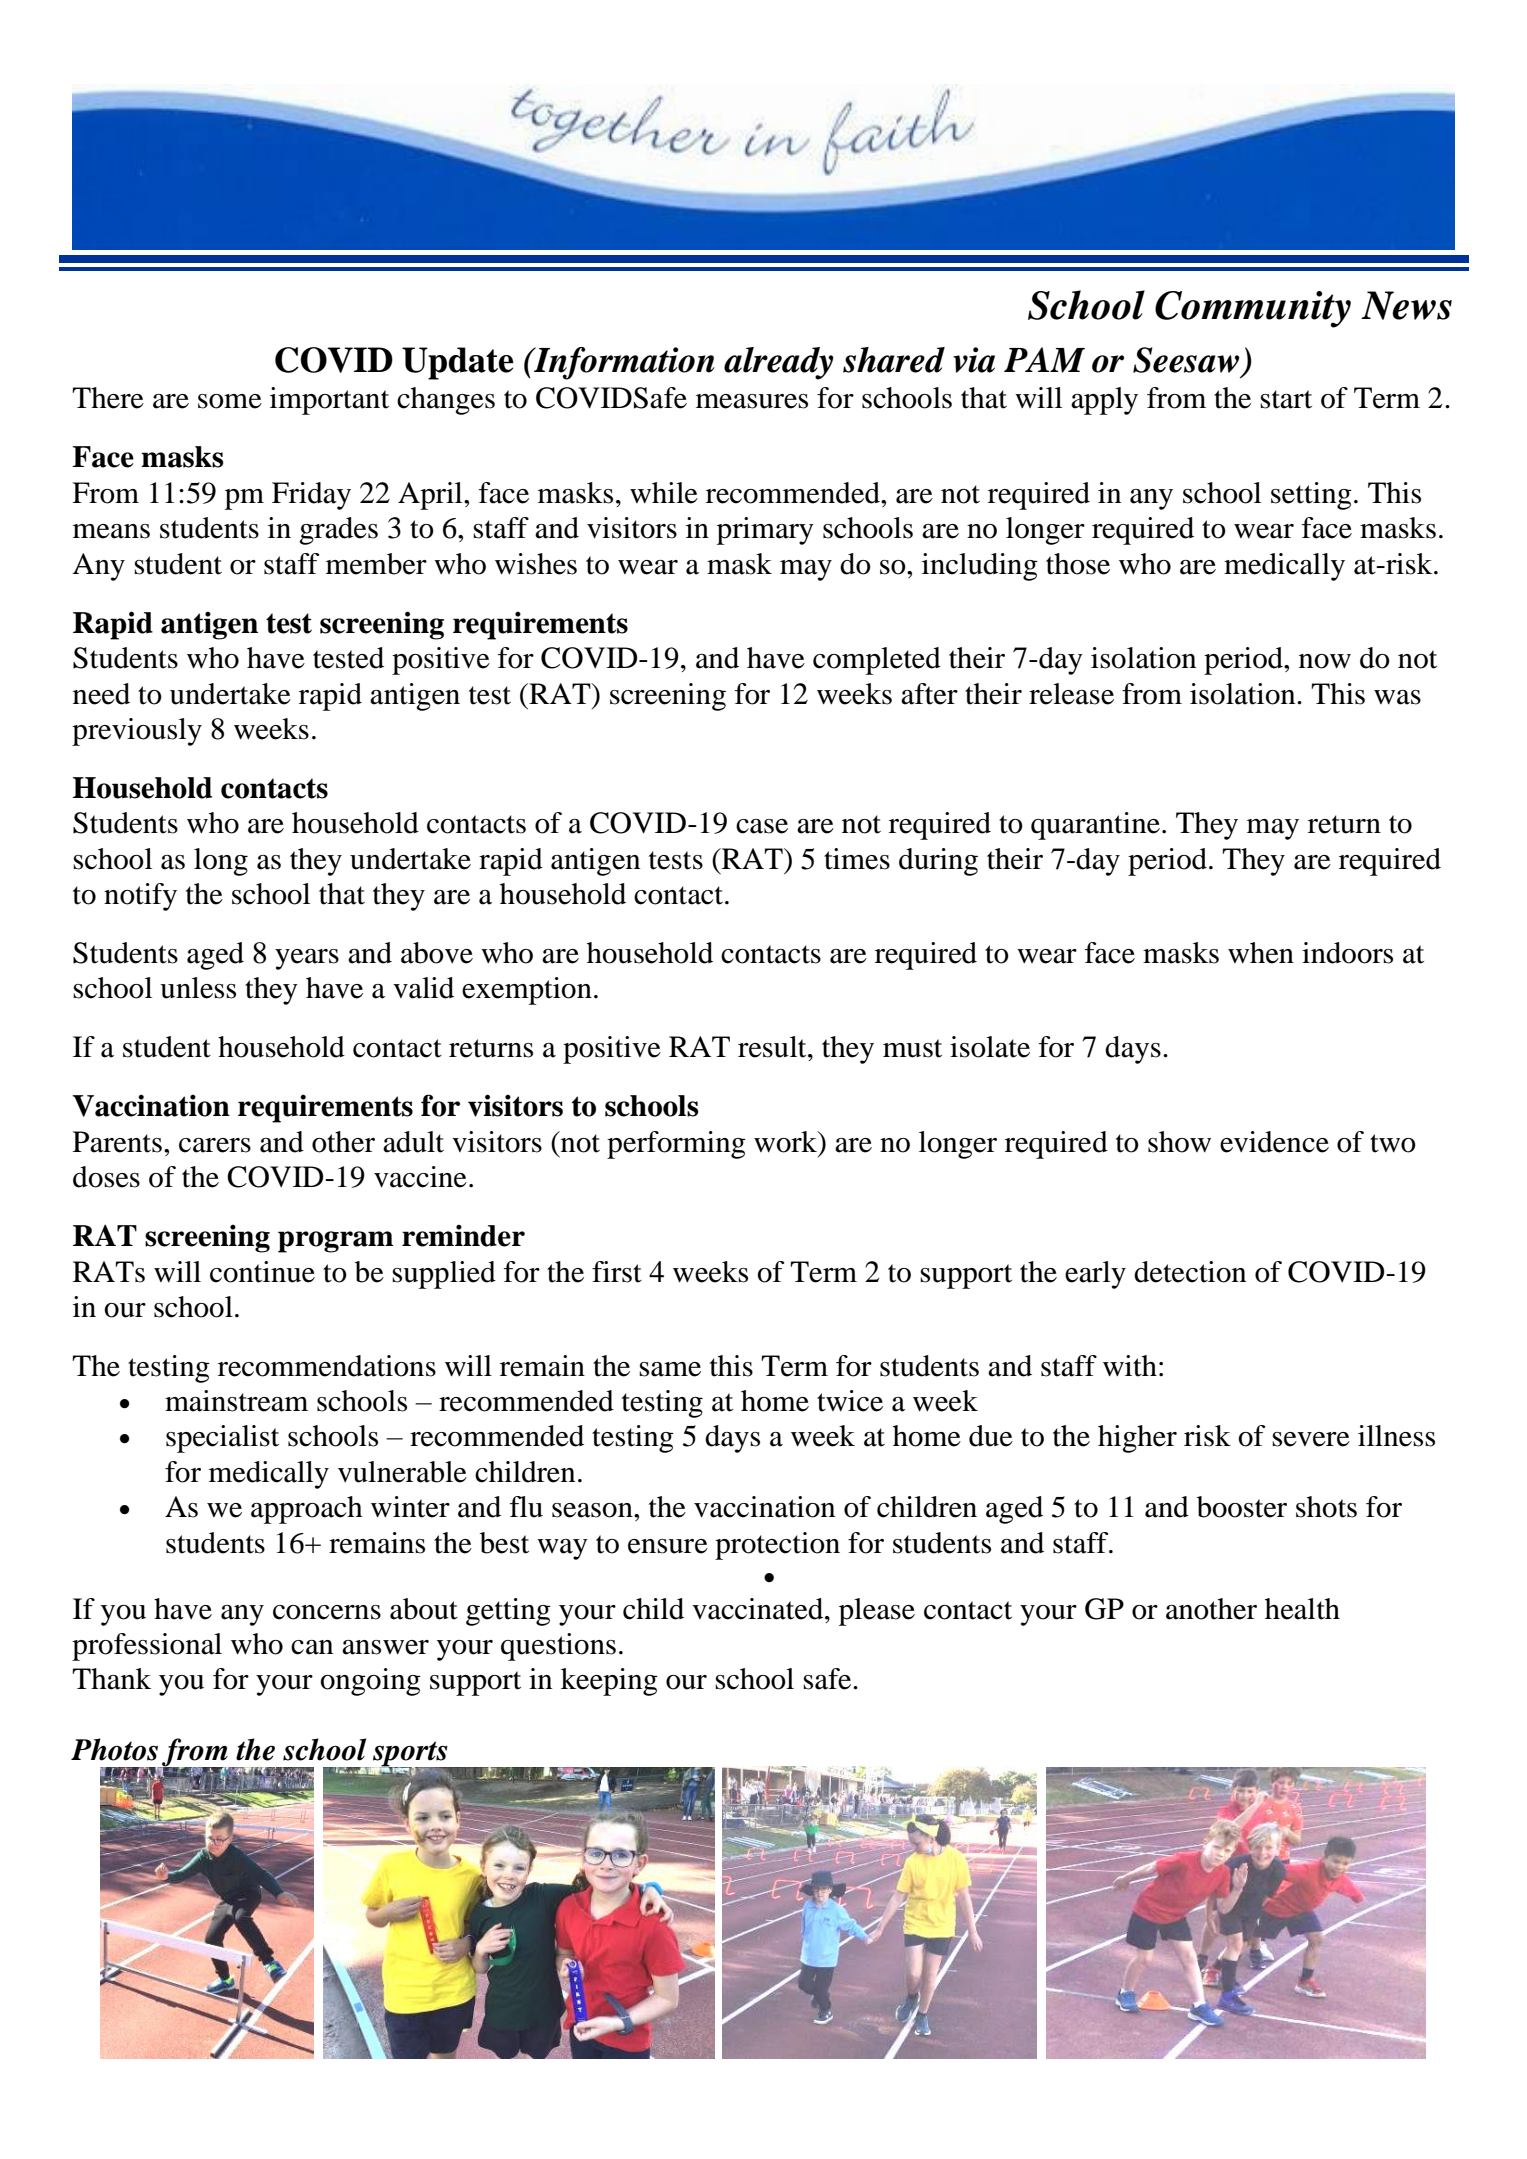 This document has height=2159, width=1527. Describe the element at coordinates (877, 661) in the document. I see `completed` at that location.
